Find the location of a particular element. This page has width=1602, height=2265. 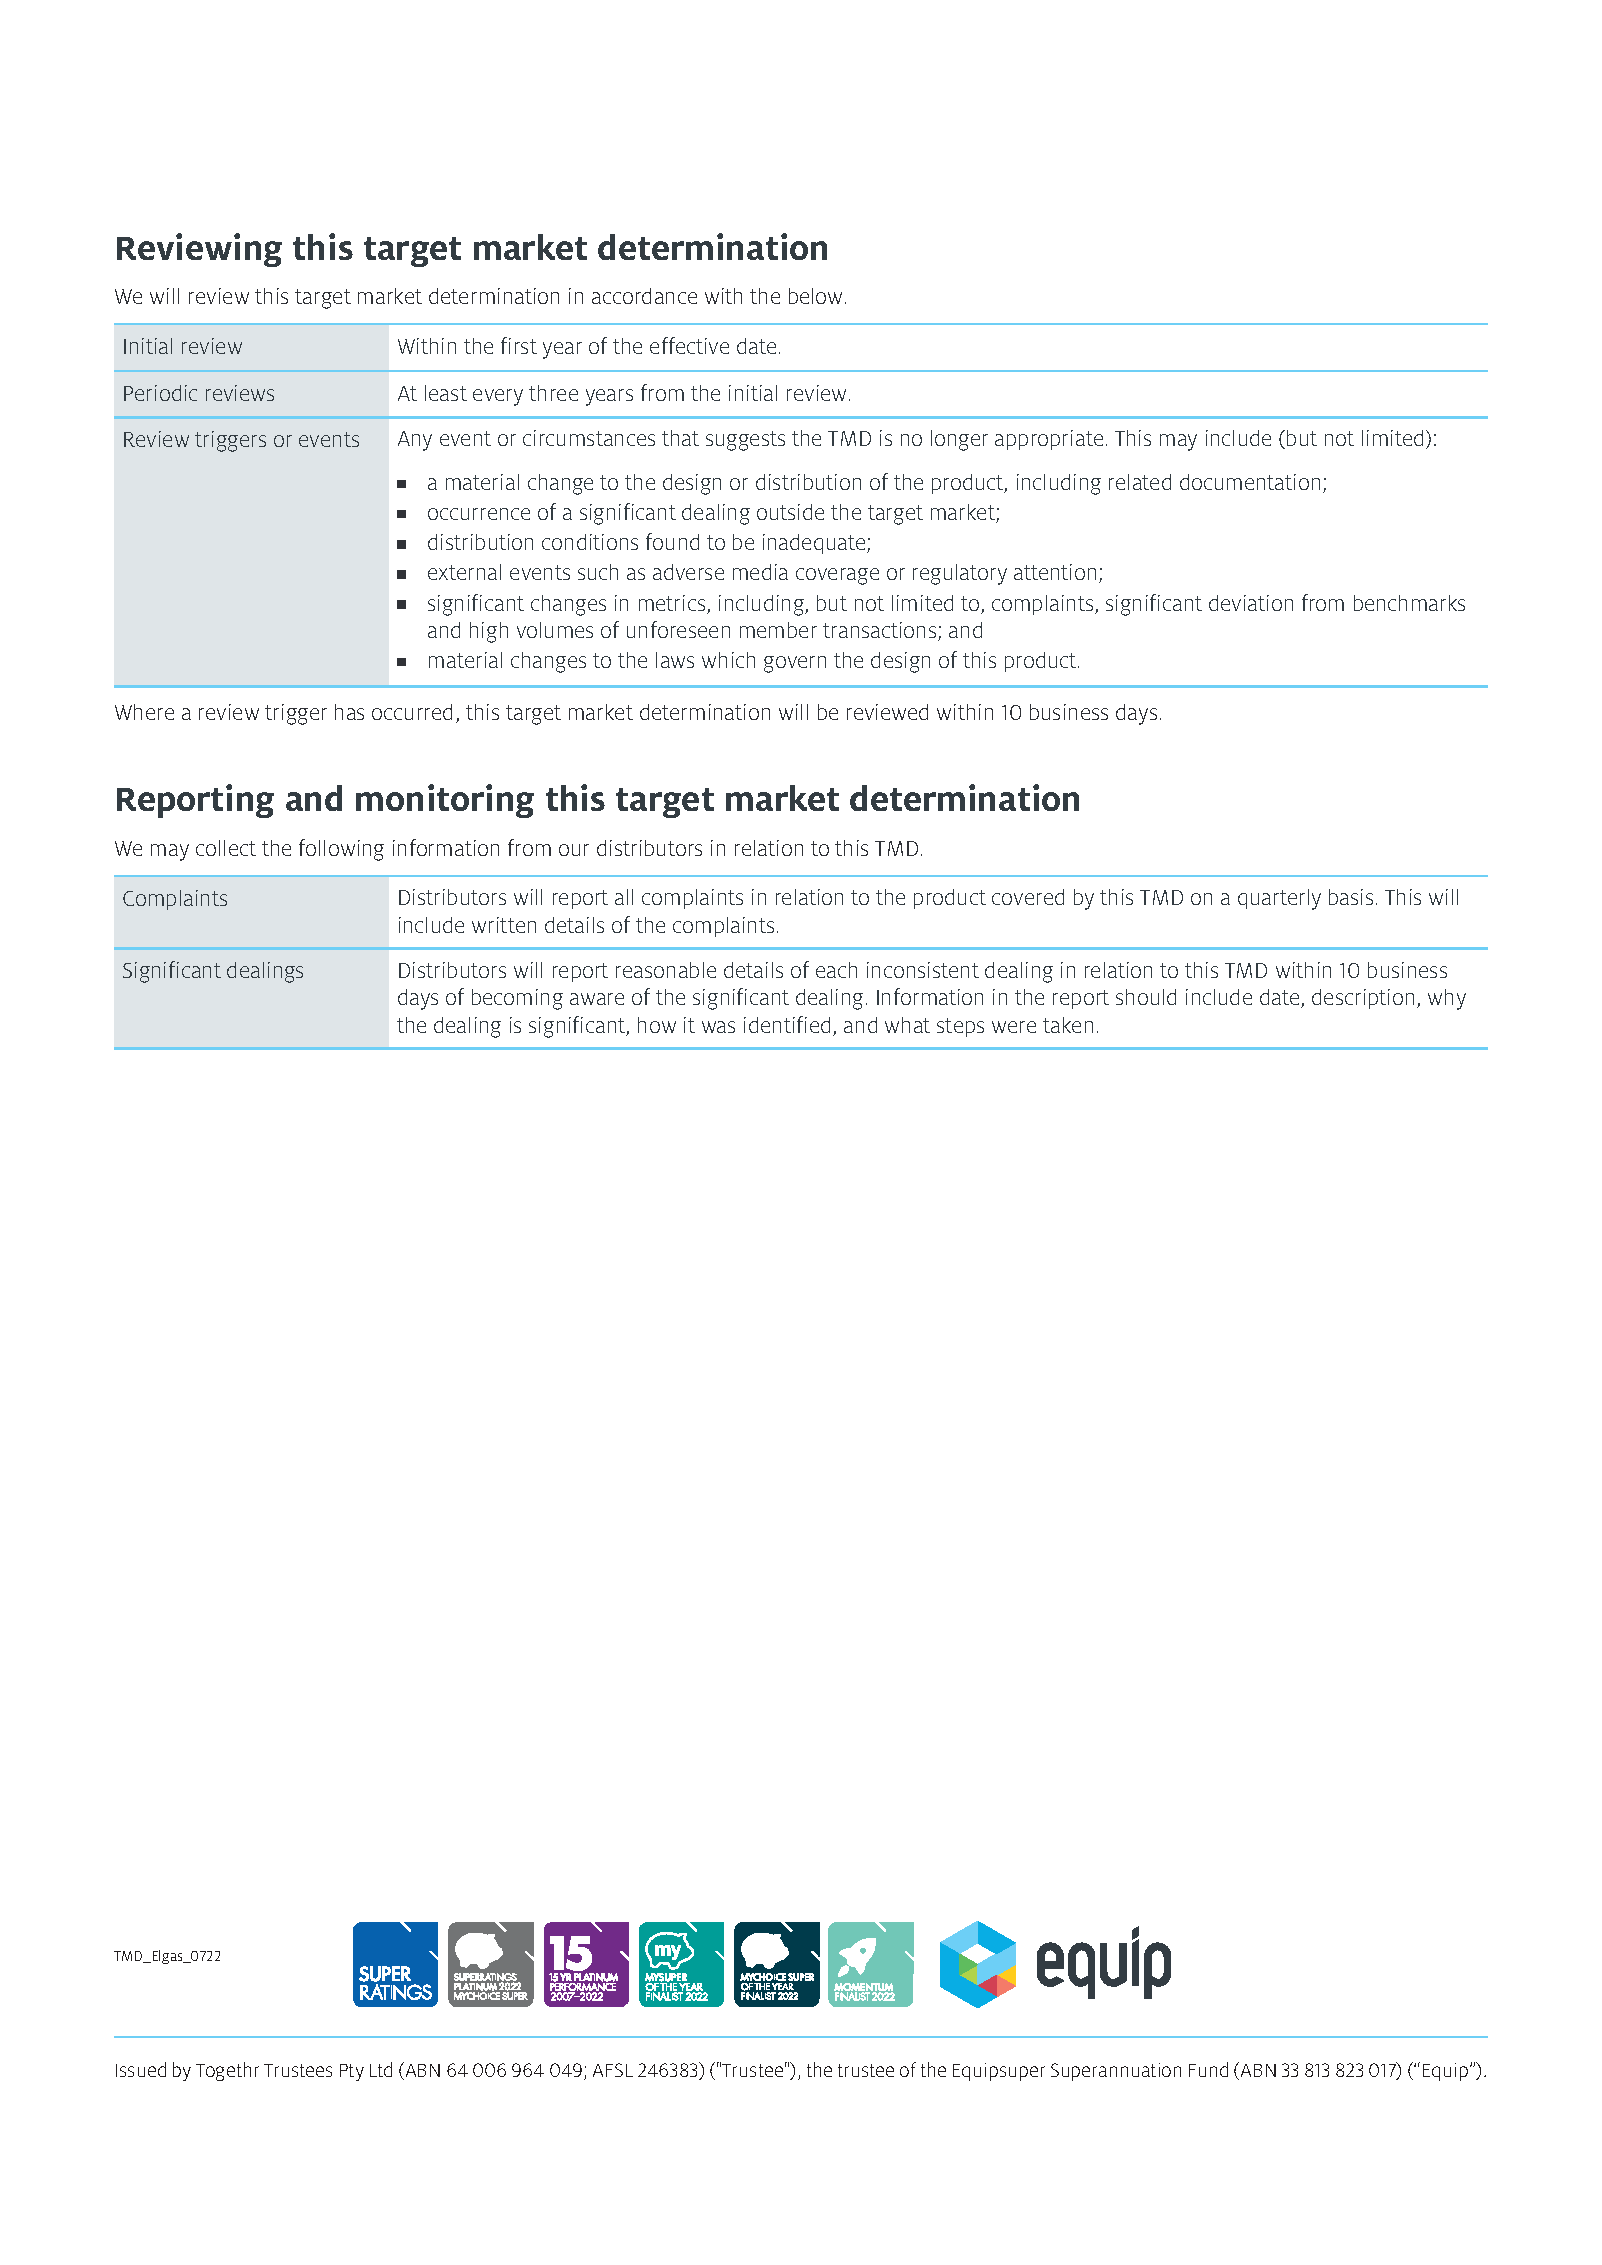

Superannuation is located at coordinates (1116, 2072).
